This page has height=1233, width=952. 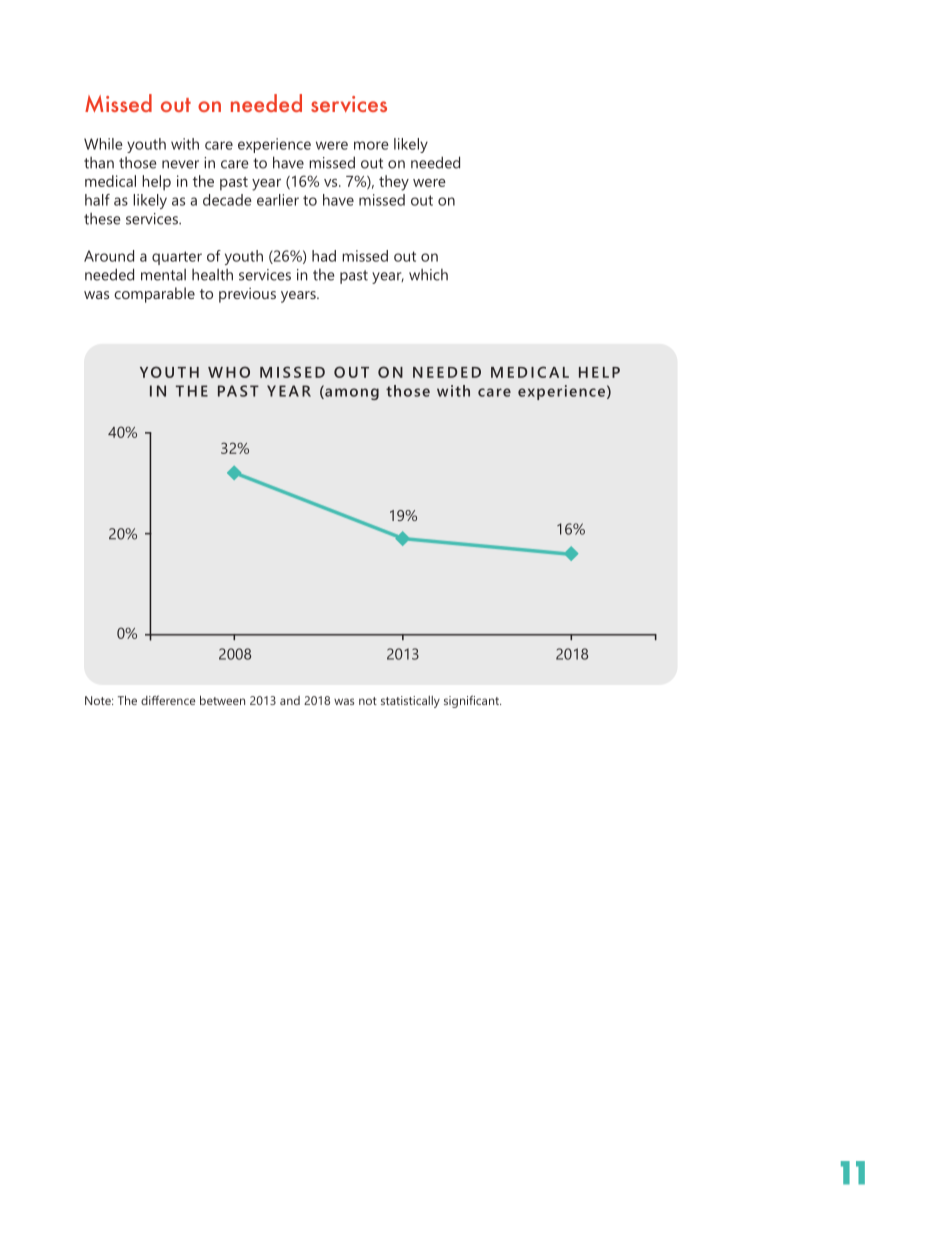 I want to click on difference, so click(x=168, y=700).
